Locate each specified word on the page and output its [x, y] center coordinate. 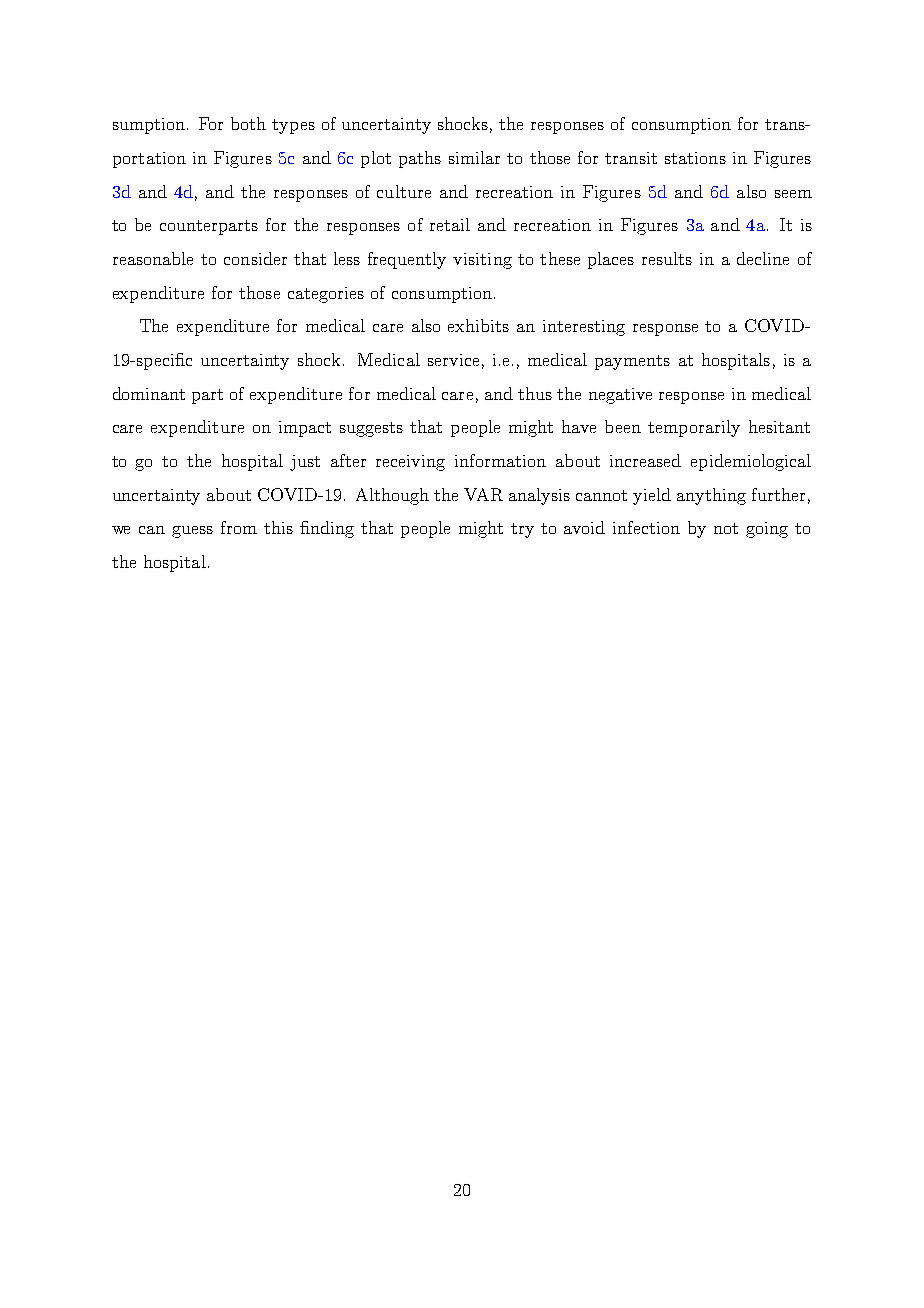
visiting [482, 261]
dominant [149, 393]
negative [620, 396]
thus [535, 393]
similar [474, 157]
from [239, 527]
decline [763, 258]
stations [695, 158]
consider [255, 258]
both [248, 123]
